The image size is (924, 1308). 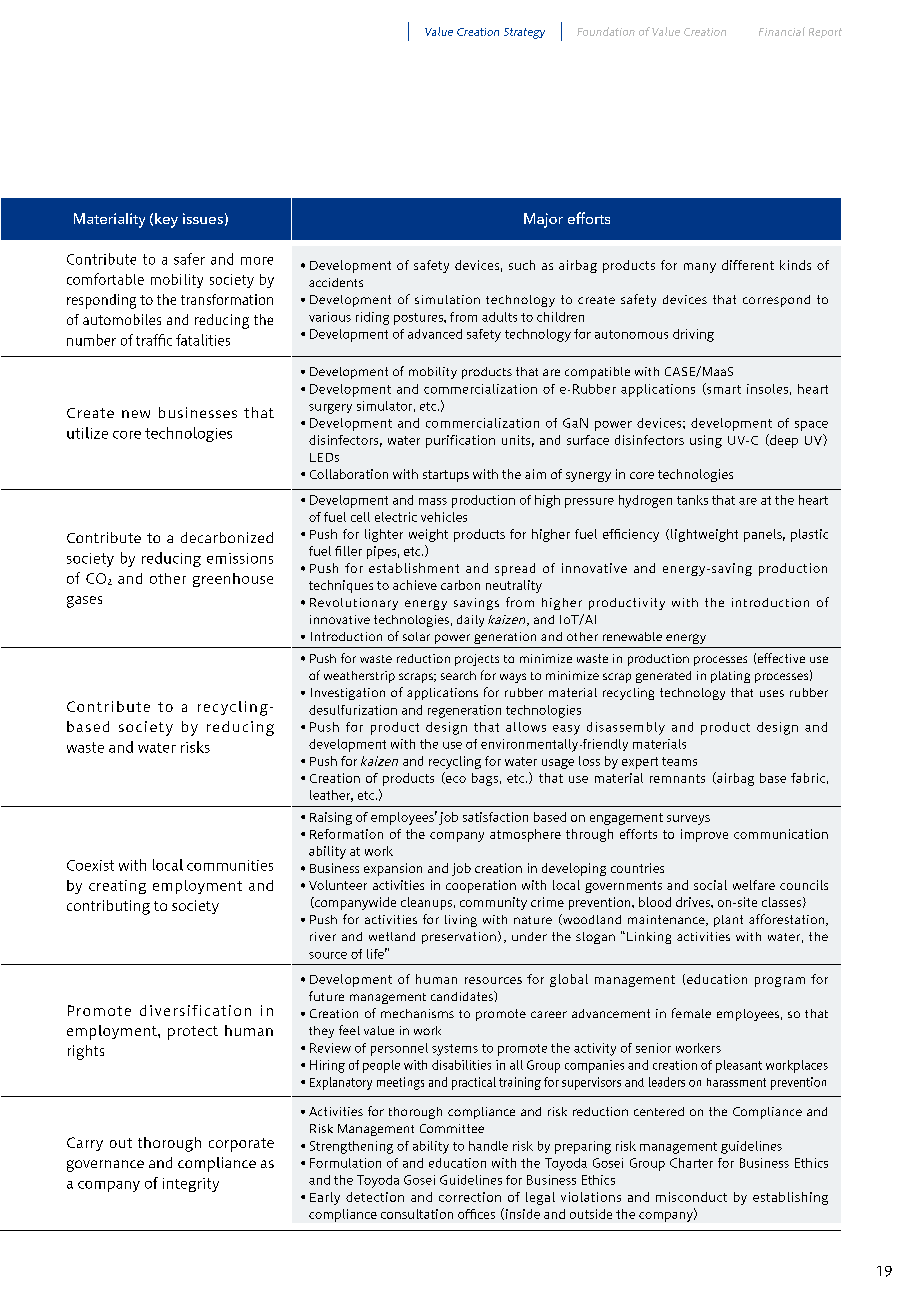 What do you see at coordinates (748, 265) in the screenshot?
I see `different` at bounding box center [748, 265].
